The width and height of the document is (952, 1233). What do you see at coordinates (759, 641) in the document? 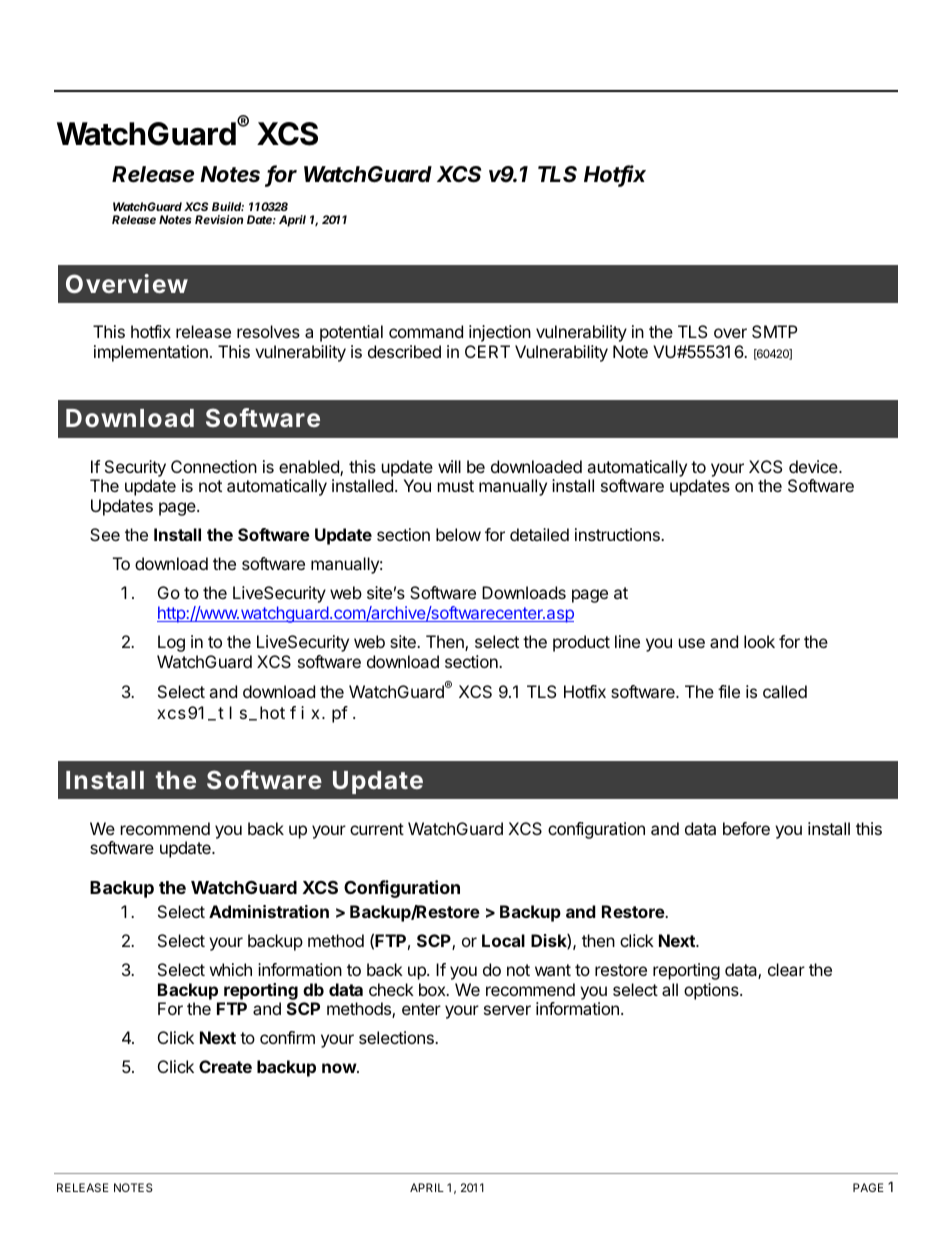
I see `look` at bounding box center [759, 641].
